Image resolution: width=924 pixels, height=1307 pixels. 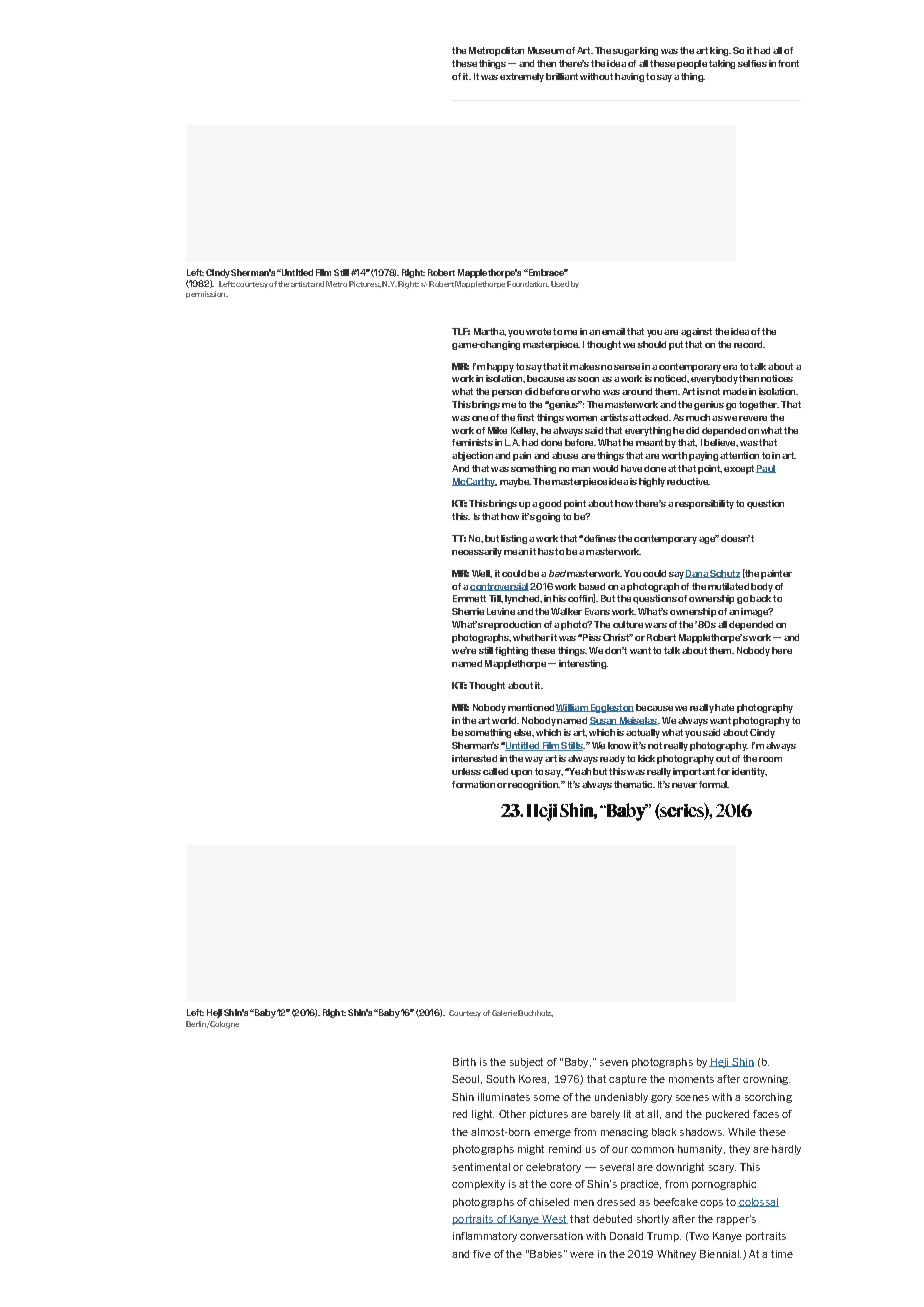 What do you see at coordinates (735, 391) in the document?
I see `made` at bounding box center [735, 391].
